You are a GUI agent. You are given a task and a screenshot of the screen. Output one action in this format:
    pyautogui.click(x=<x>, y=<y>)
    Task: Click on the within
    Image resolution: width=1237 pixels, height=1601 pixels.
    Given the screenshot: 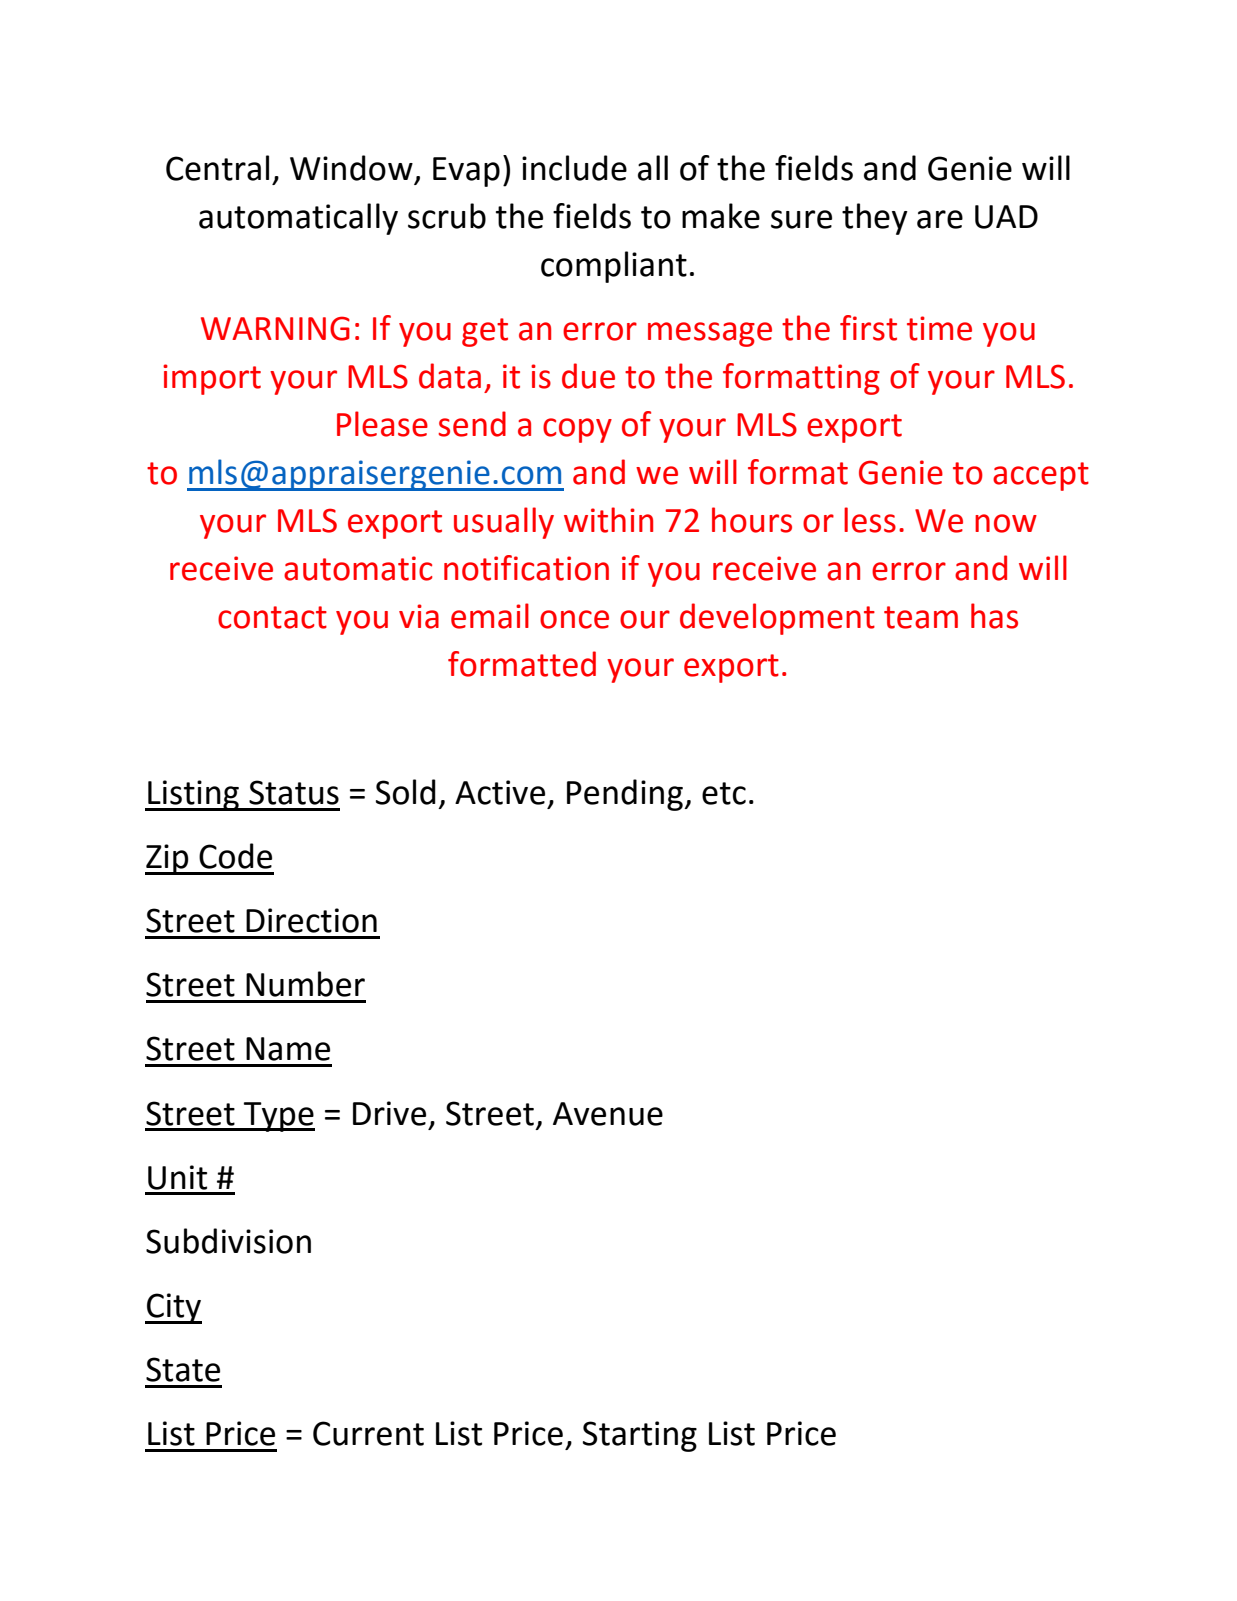 What is the action you would take?
    pyautogui.click(x=608, y=520)
